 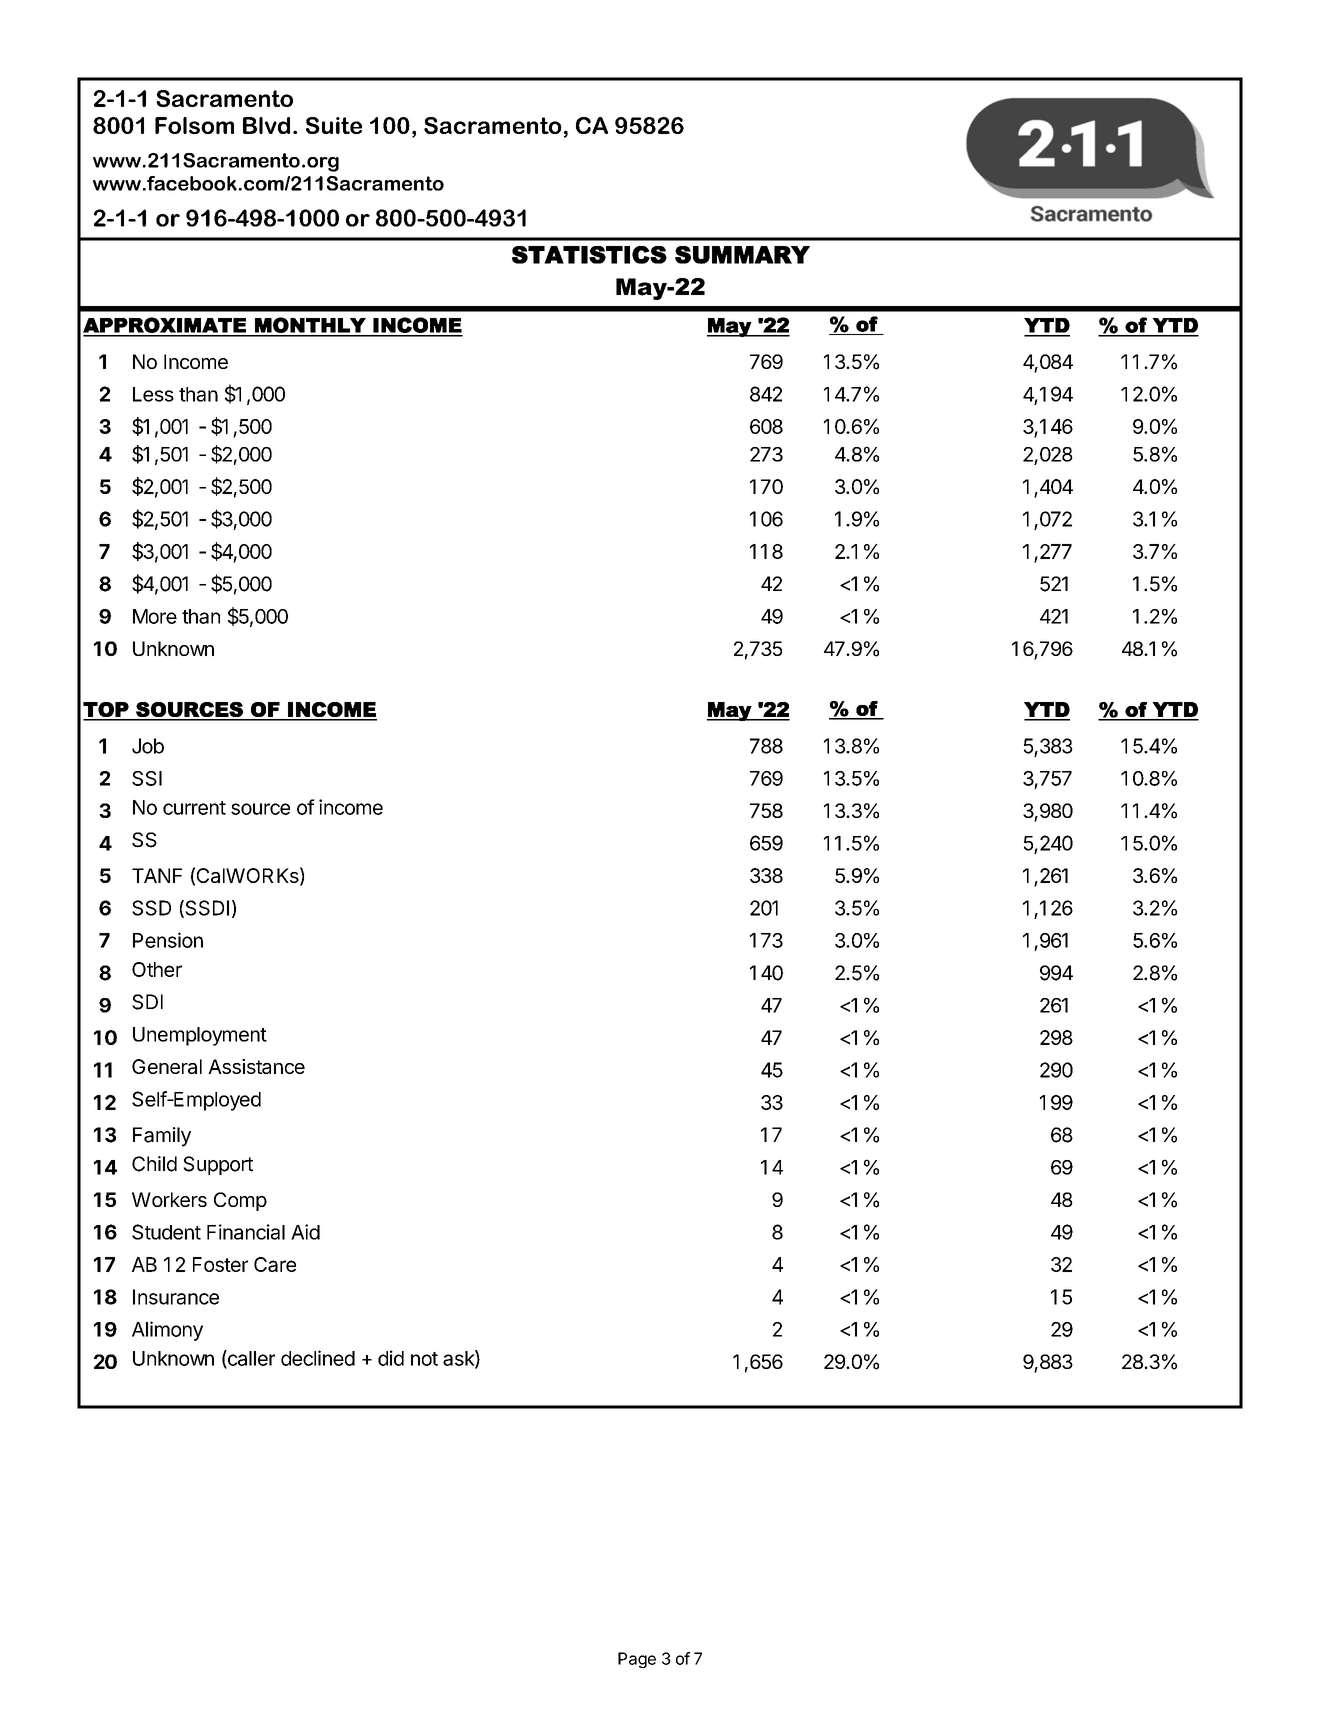 What do you see at coordinates (305, 1232) in the page?
I see `Aid` at bounding box center [305, 1232].
